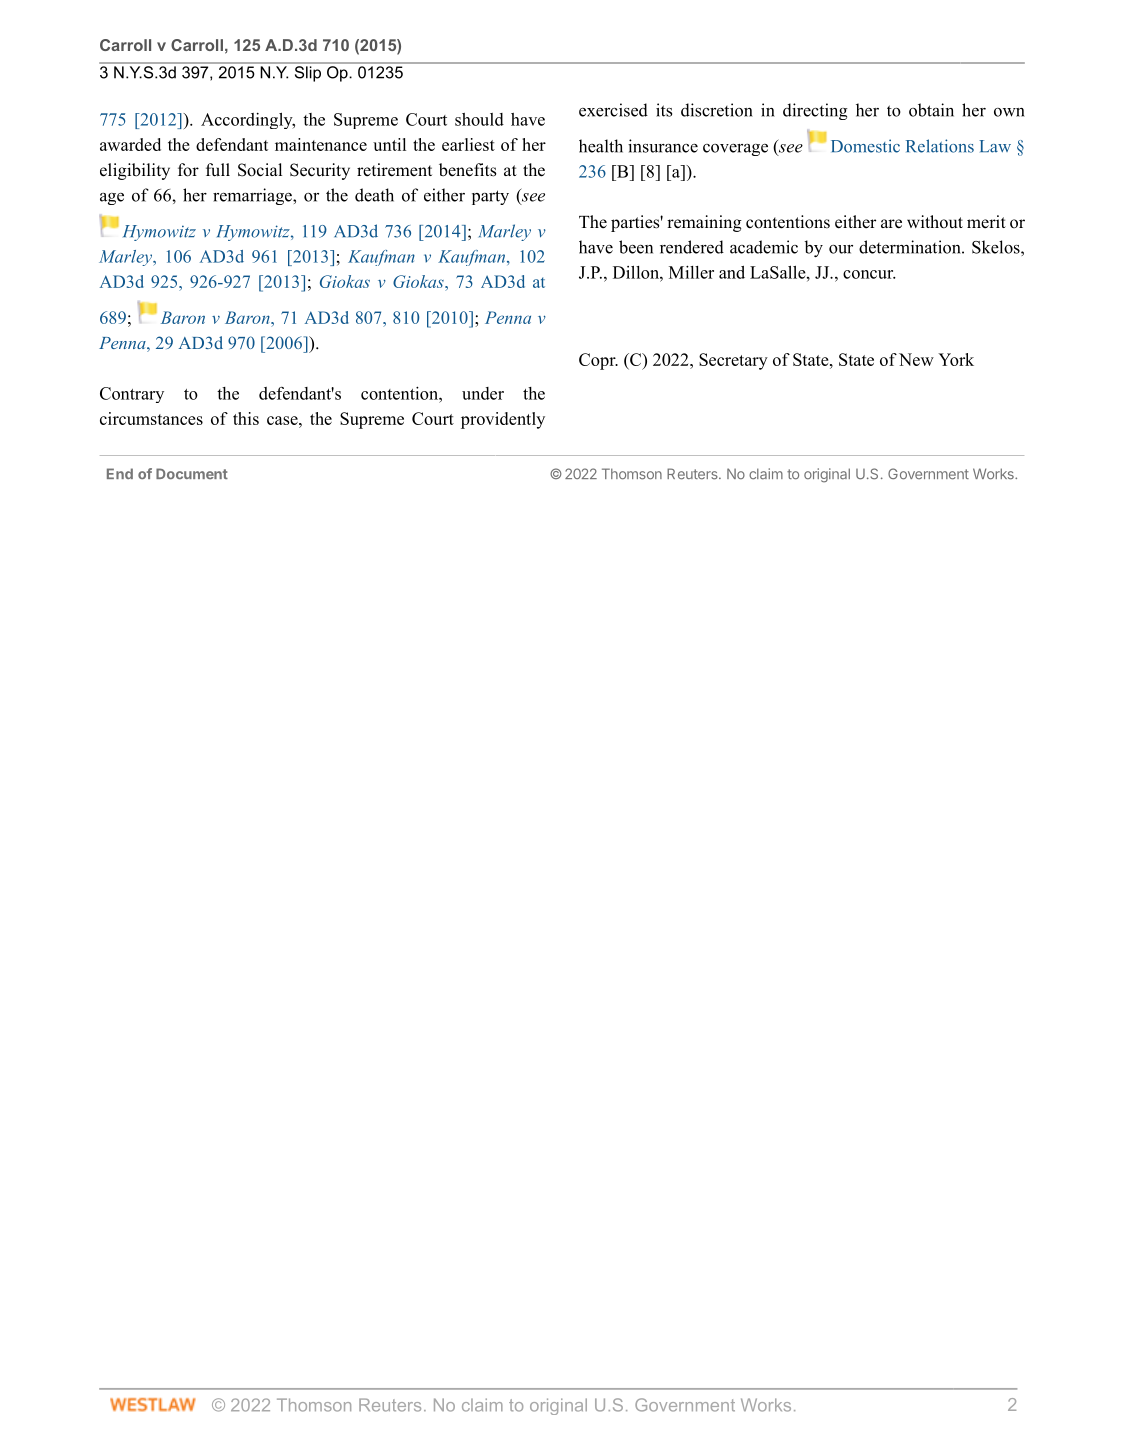  Describe the element at coordinates (613, 110) in the screenshot. I see `exercised` at that location.
